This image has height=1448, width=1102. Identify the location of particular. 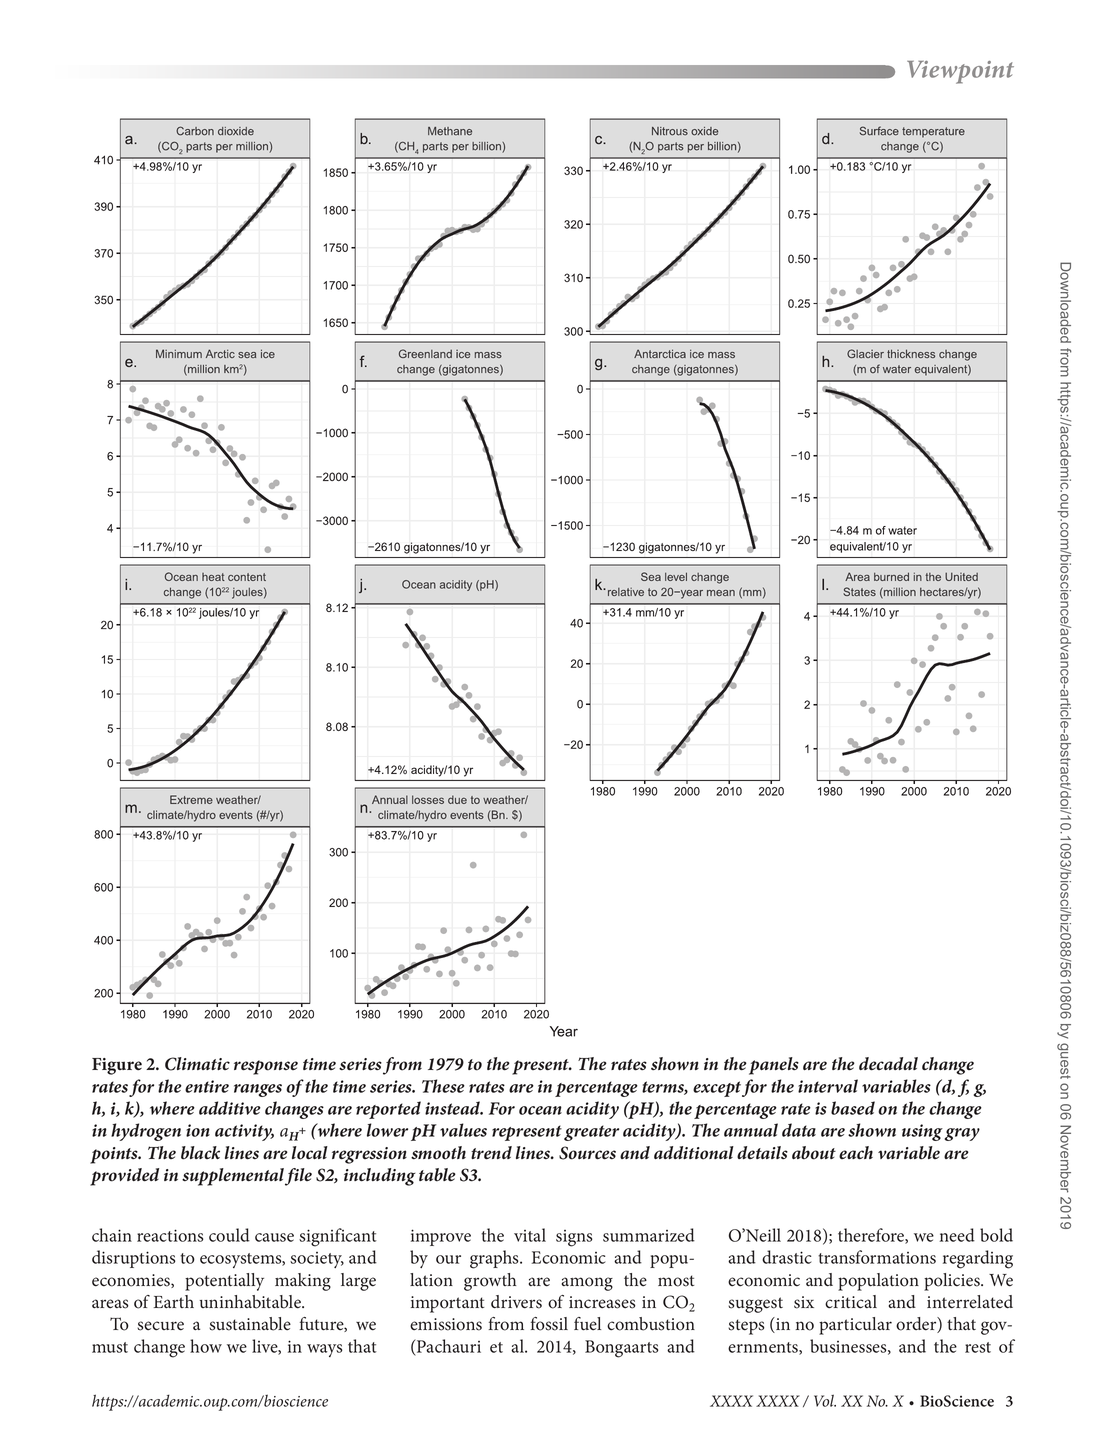
(855, 1326).
